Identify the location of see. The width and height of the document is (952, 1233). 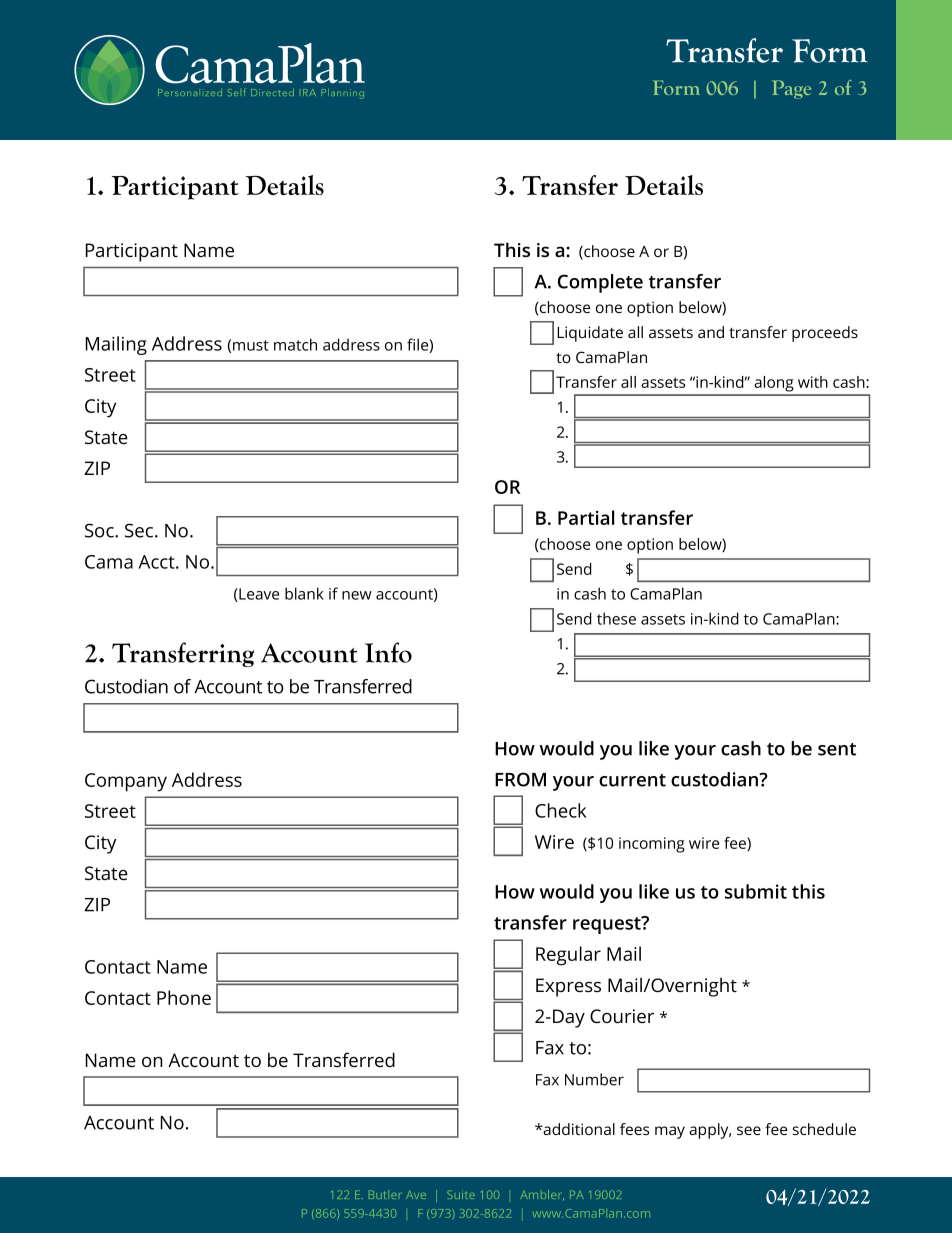
(749, 1130).
